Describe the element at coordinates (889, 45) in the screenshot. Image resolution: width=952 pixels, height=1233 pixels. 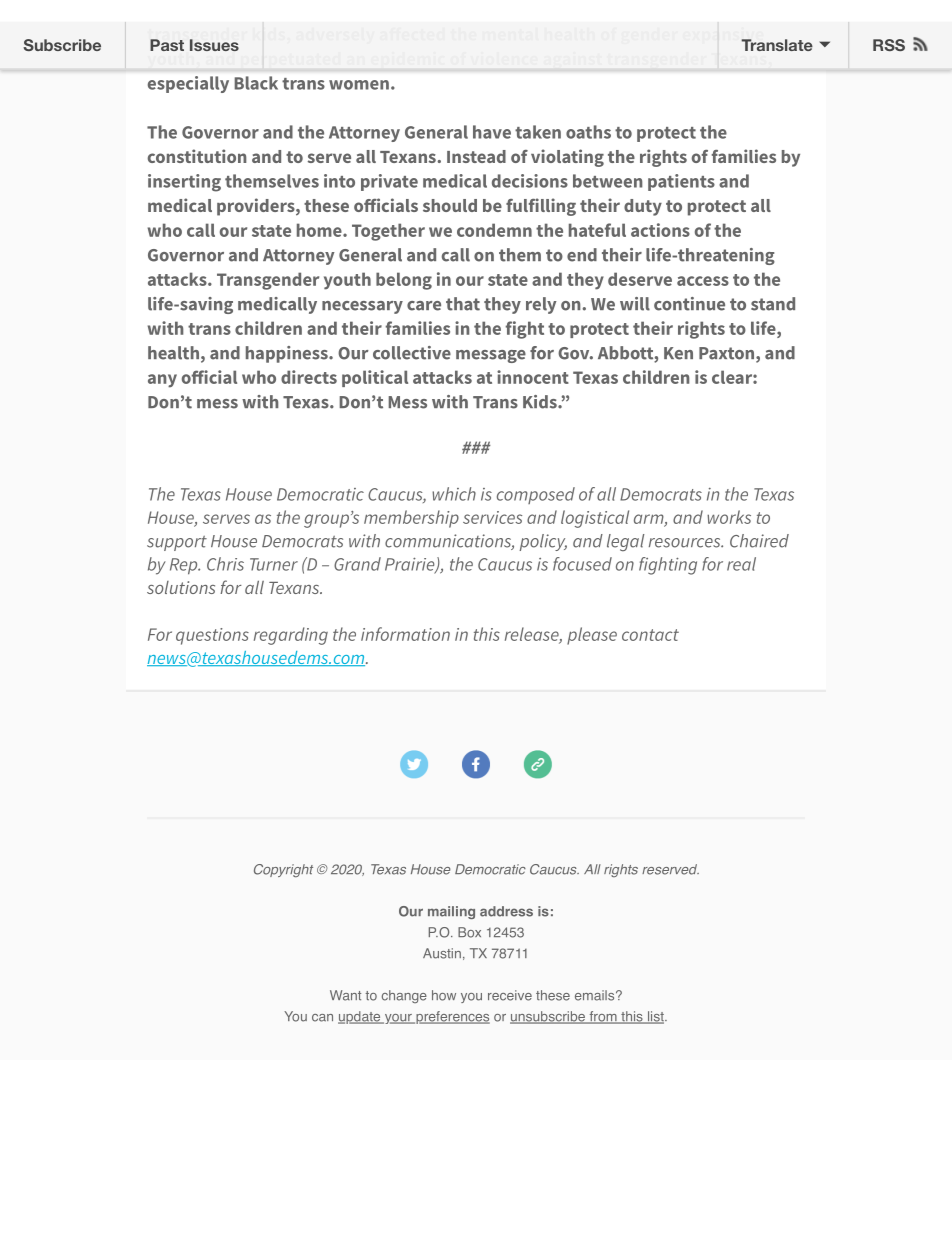
I see `RSS` at that location.
